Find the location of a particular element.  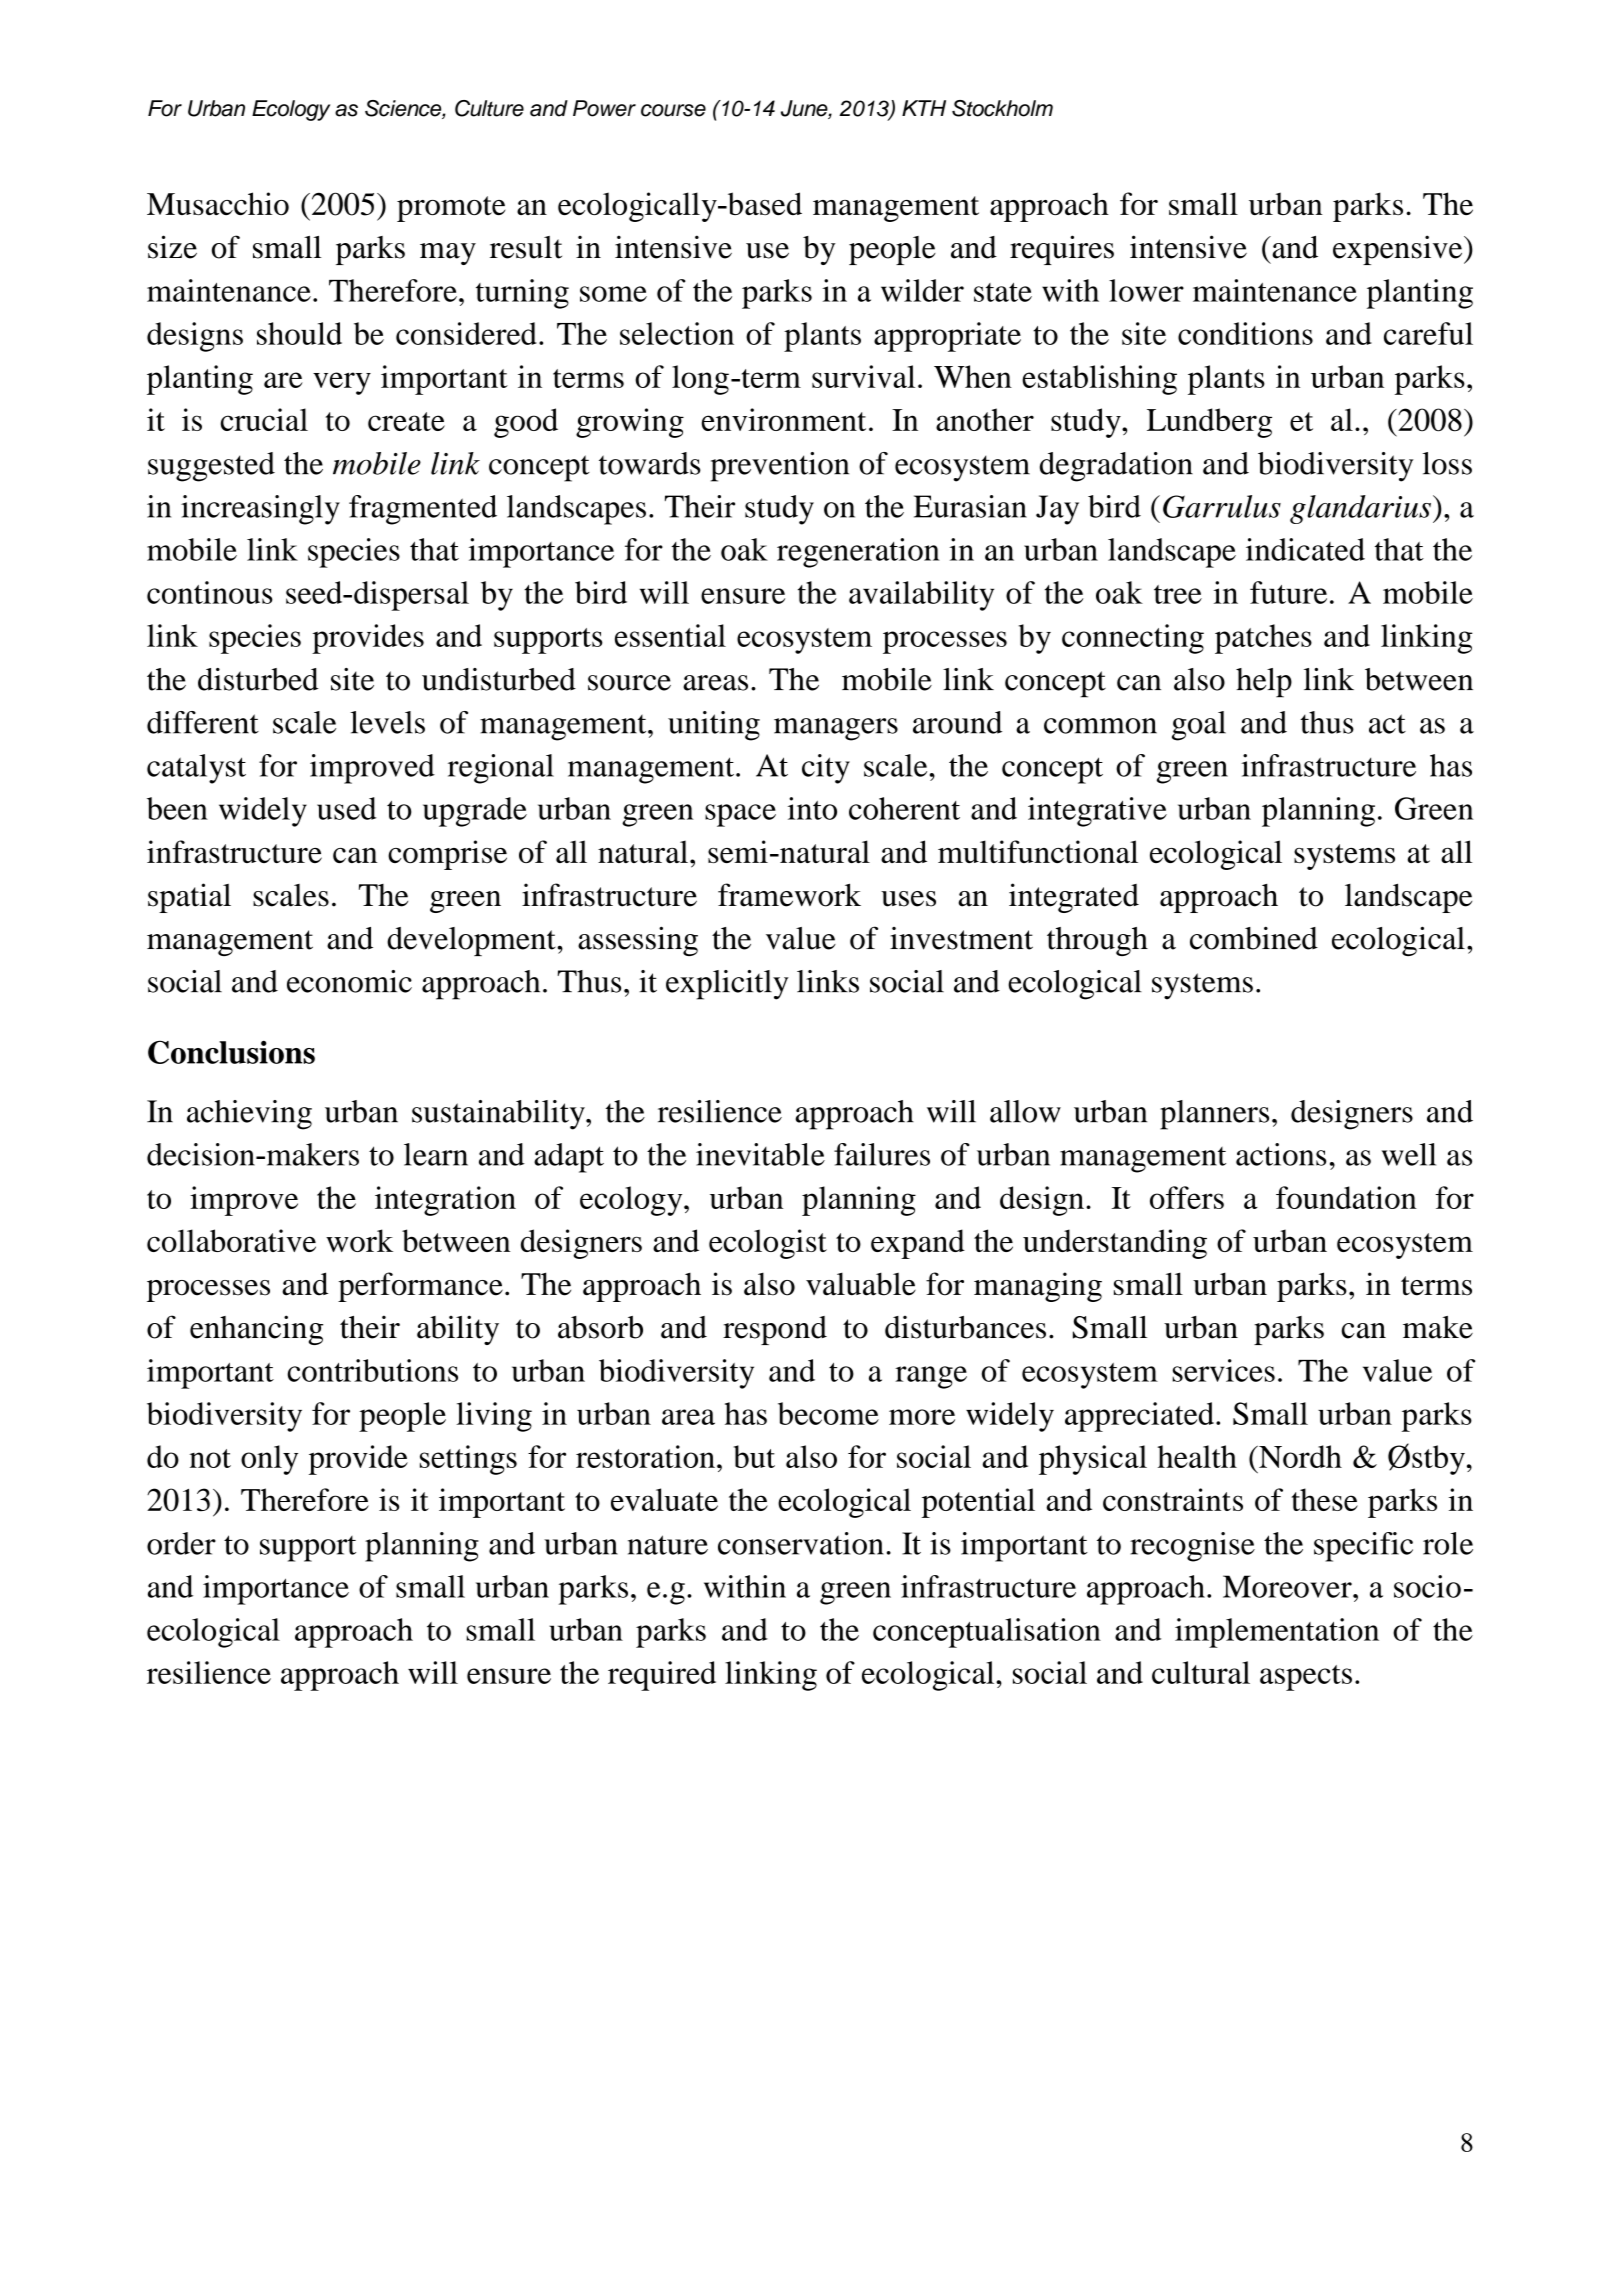

conservation is located at coordinates (801, 1543).
